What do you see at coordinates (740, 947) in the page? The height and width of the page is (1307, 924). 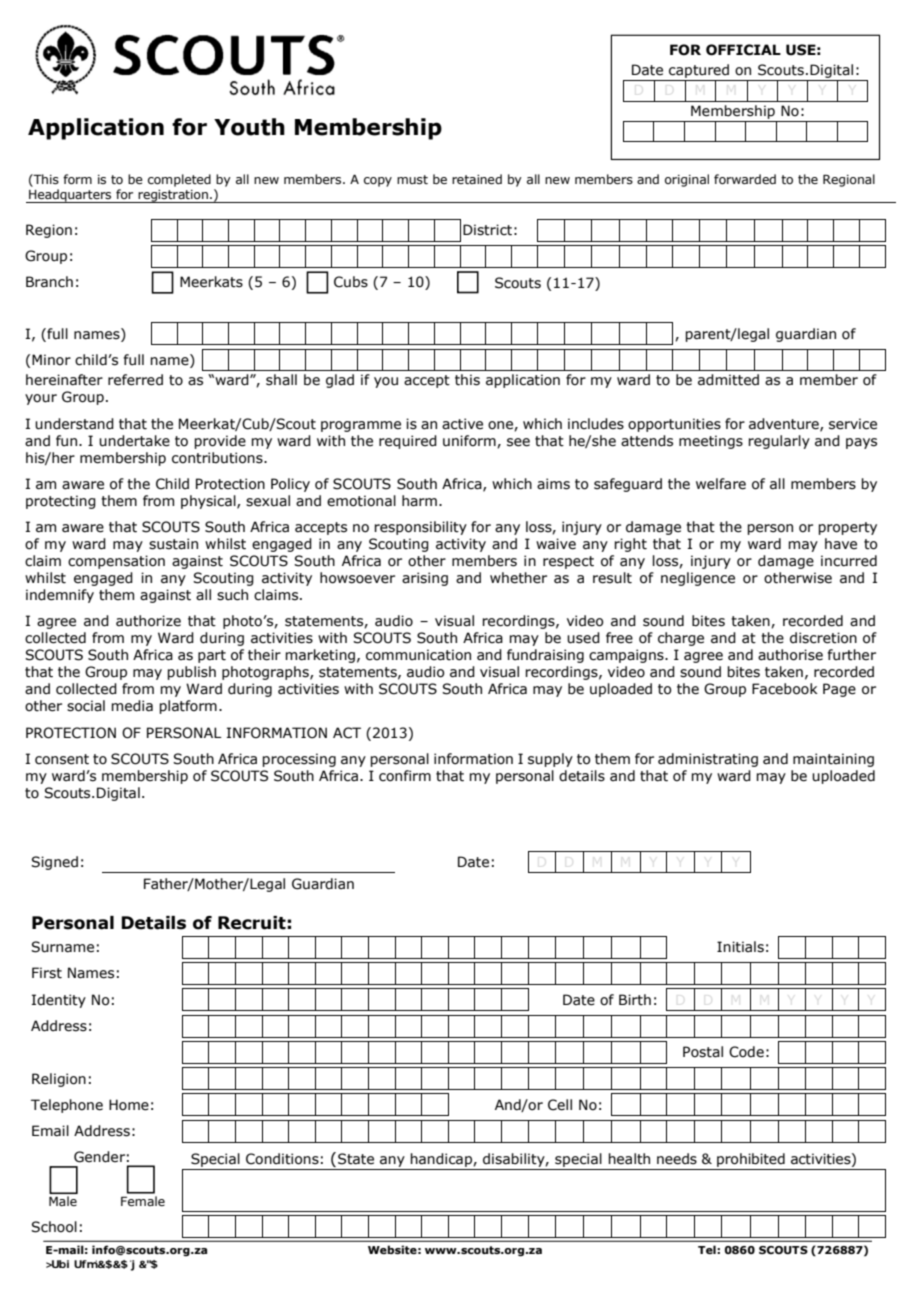 I see `Initials` at bounding box center [740, 947].
